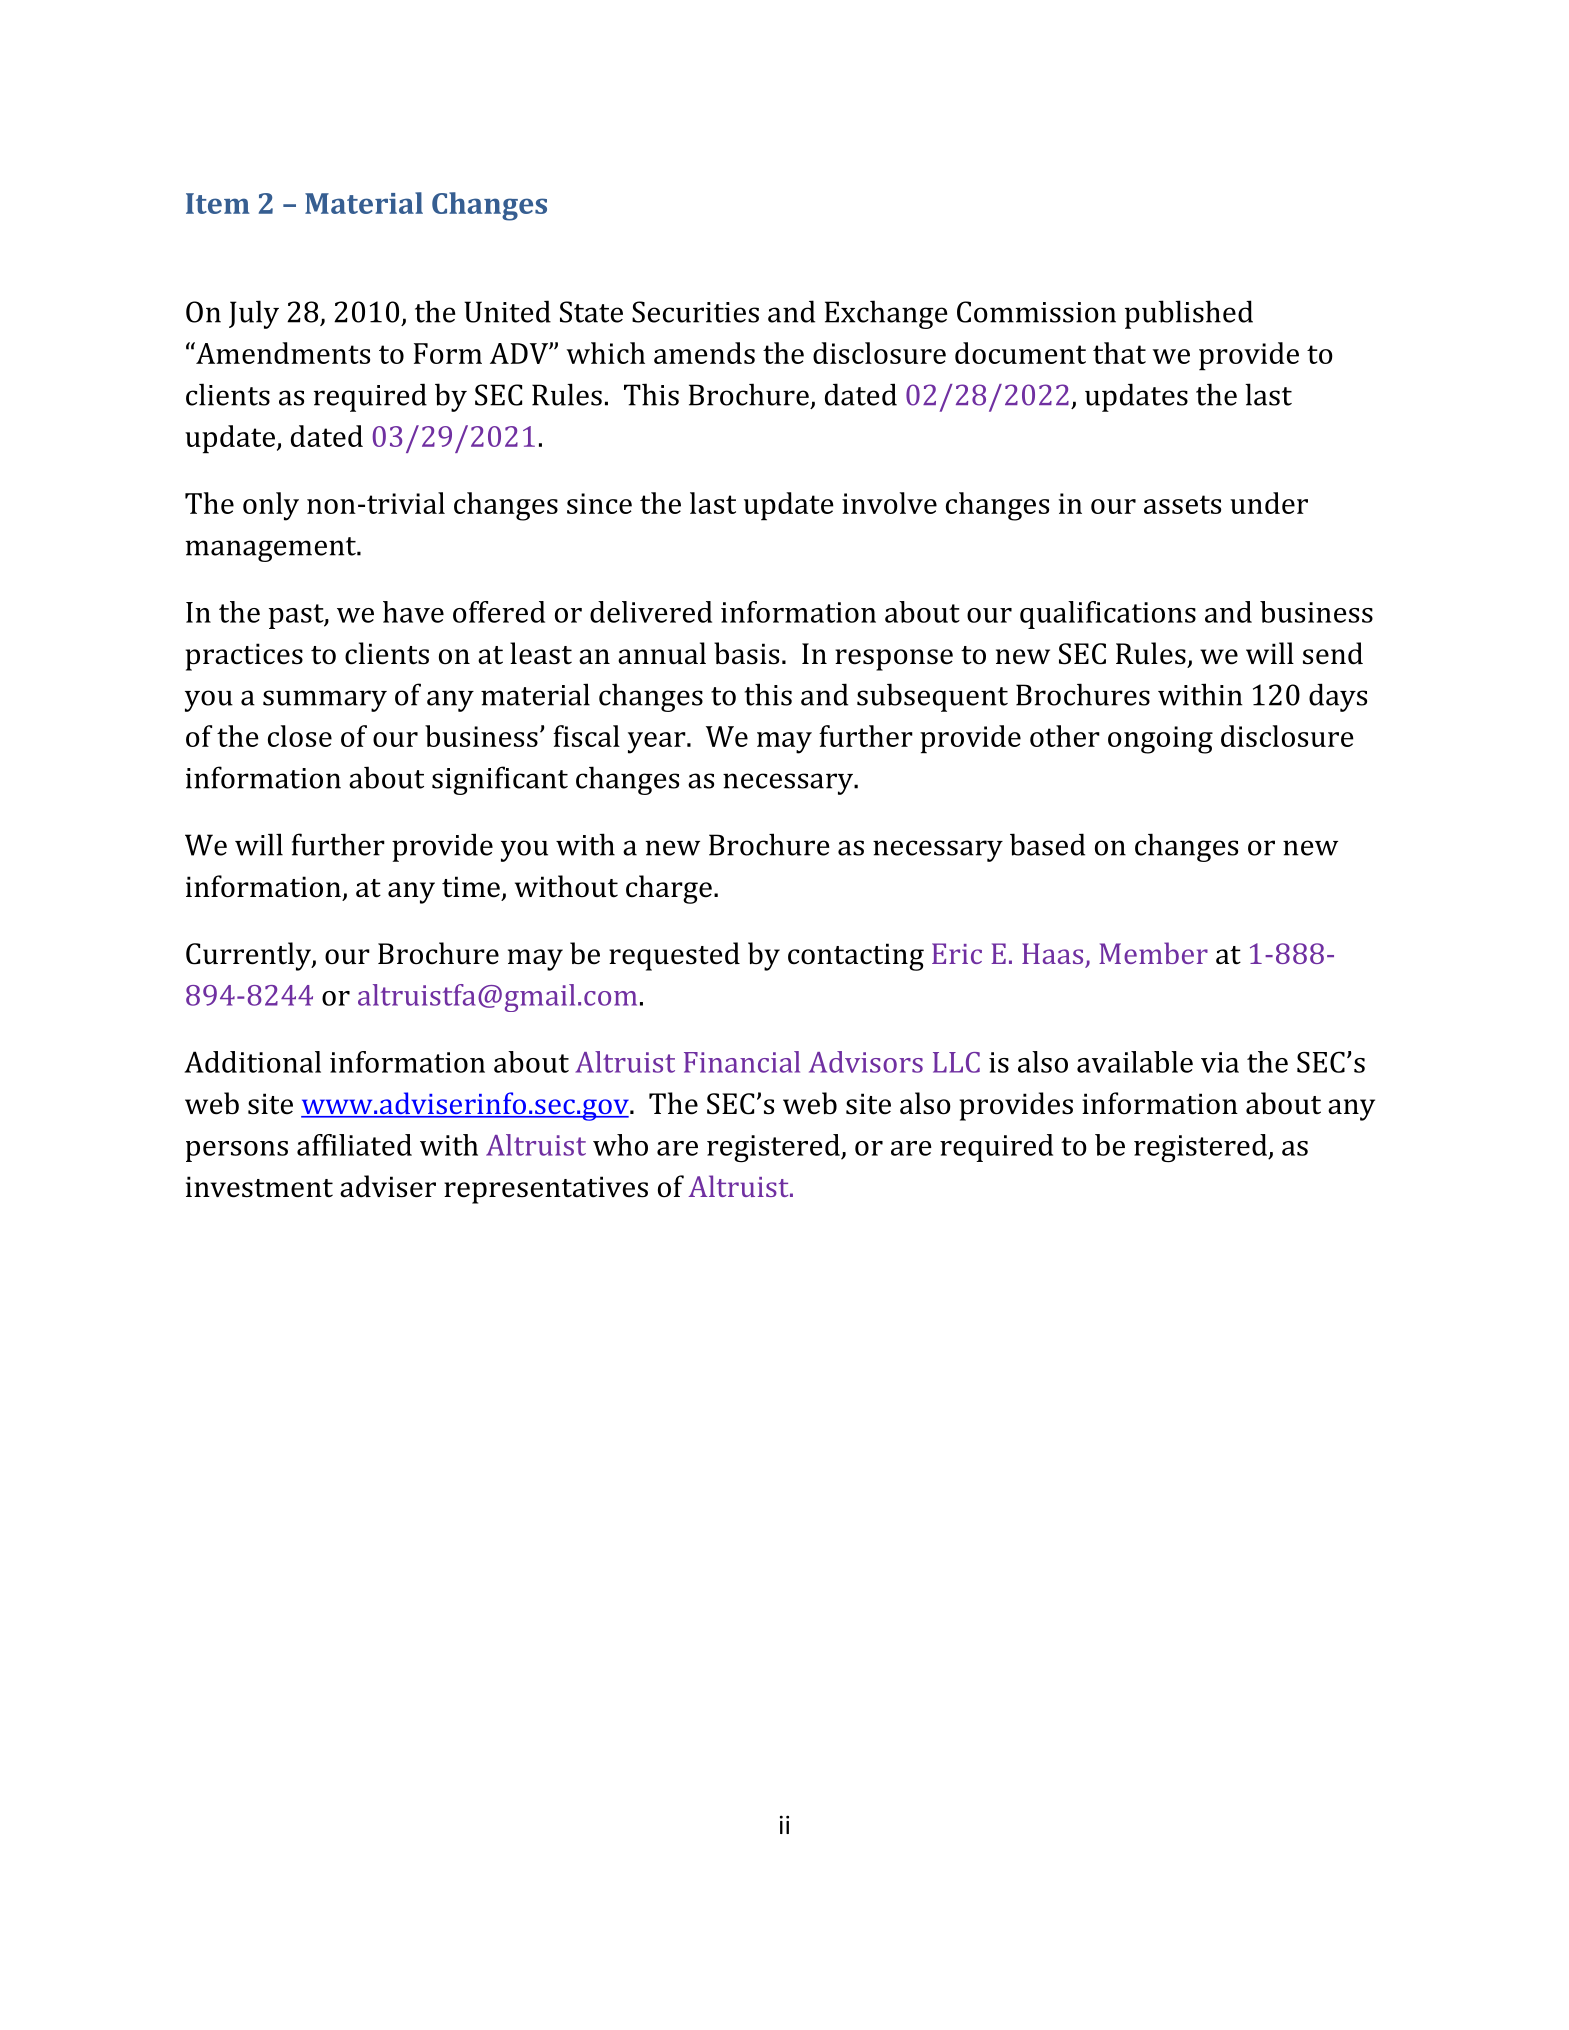 This document has width=1569, height=2030. What do you see at coordinates (746, 653) in the document?
I see `basis` at bounding box center [746, 653].
